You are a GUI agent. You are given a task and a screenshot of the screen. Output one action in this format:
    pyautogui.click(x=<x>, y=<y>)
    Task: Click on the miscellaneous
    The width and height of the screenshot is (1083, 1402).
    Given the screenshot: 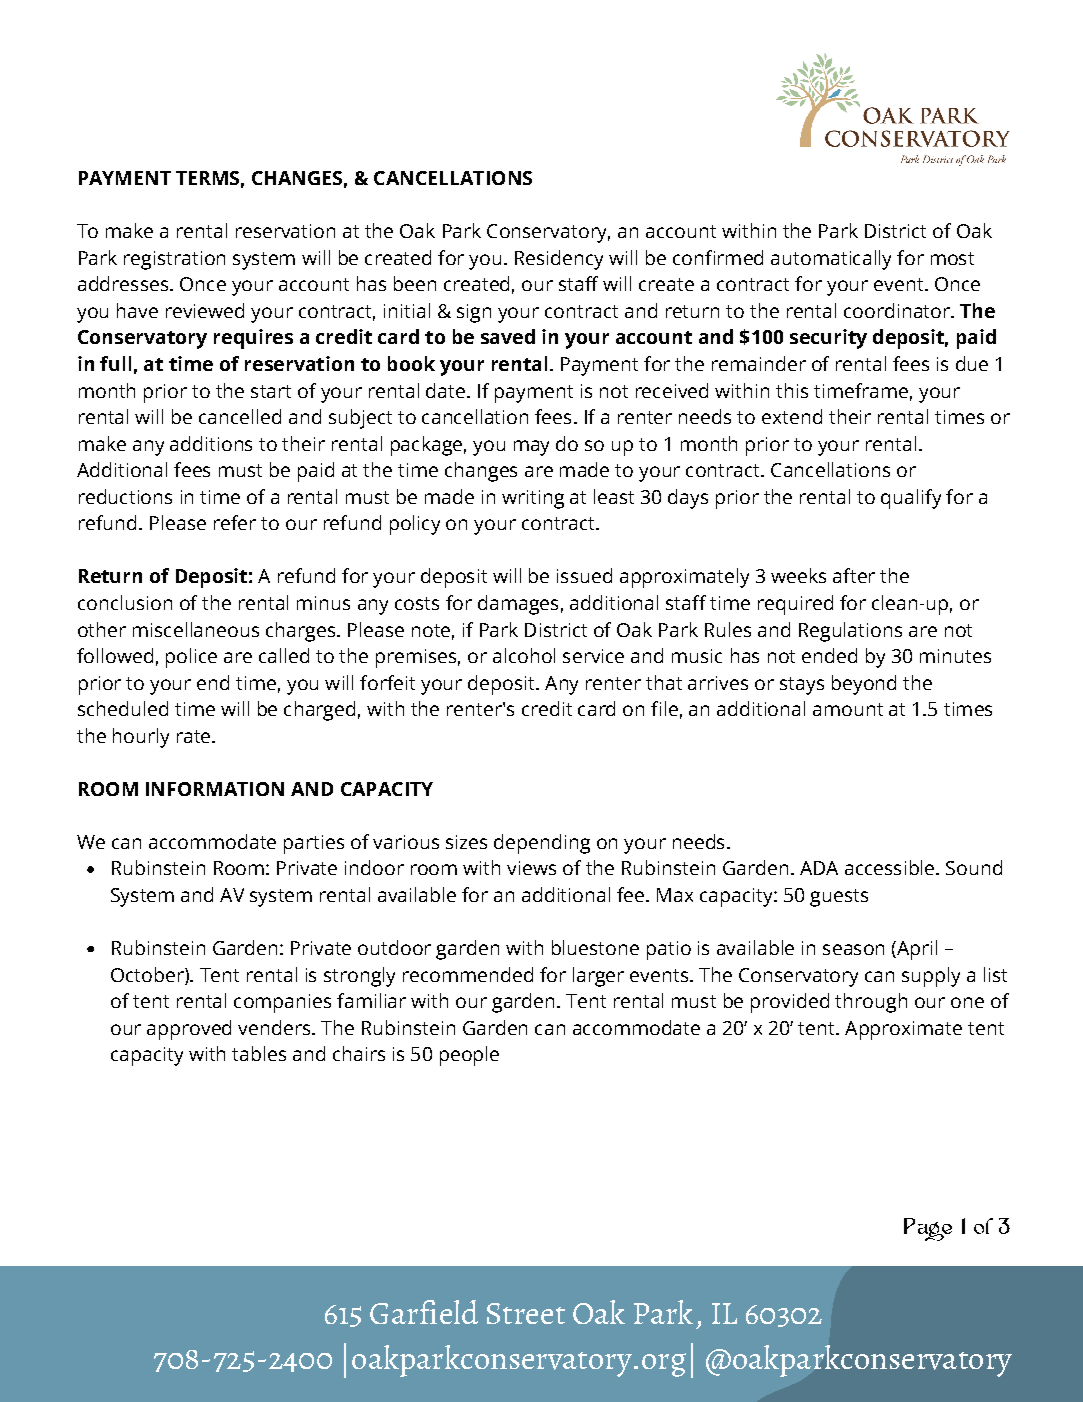 What is the action you would take?
    pyautogui.click(x=196, y=629)
